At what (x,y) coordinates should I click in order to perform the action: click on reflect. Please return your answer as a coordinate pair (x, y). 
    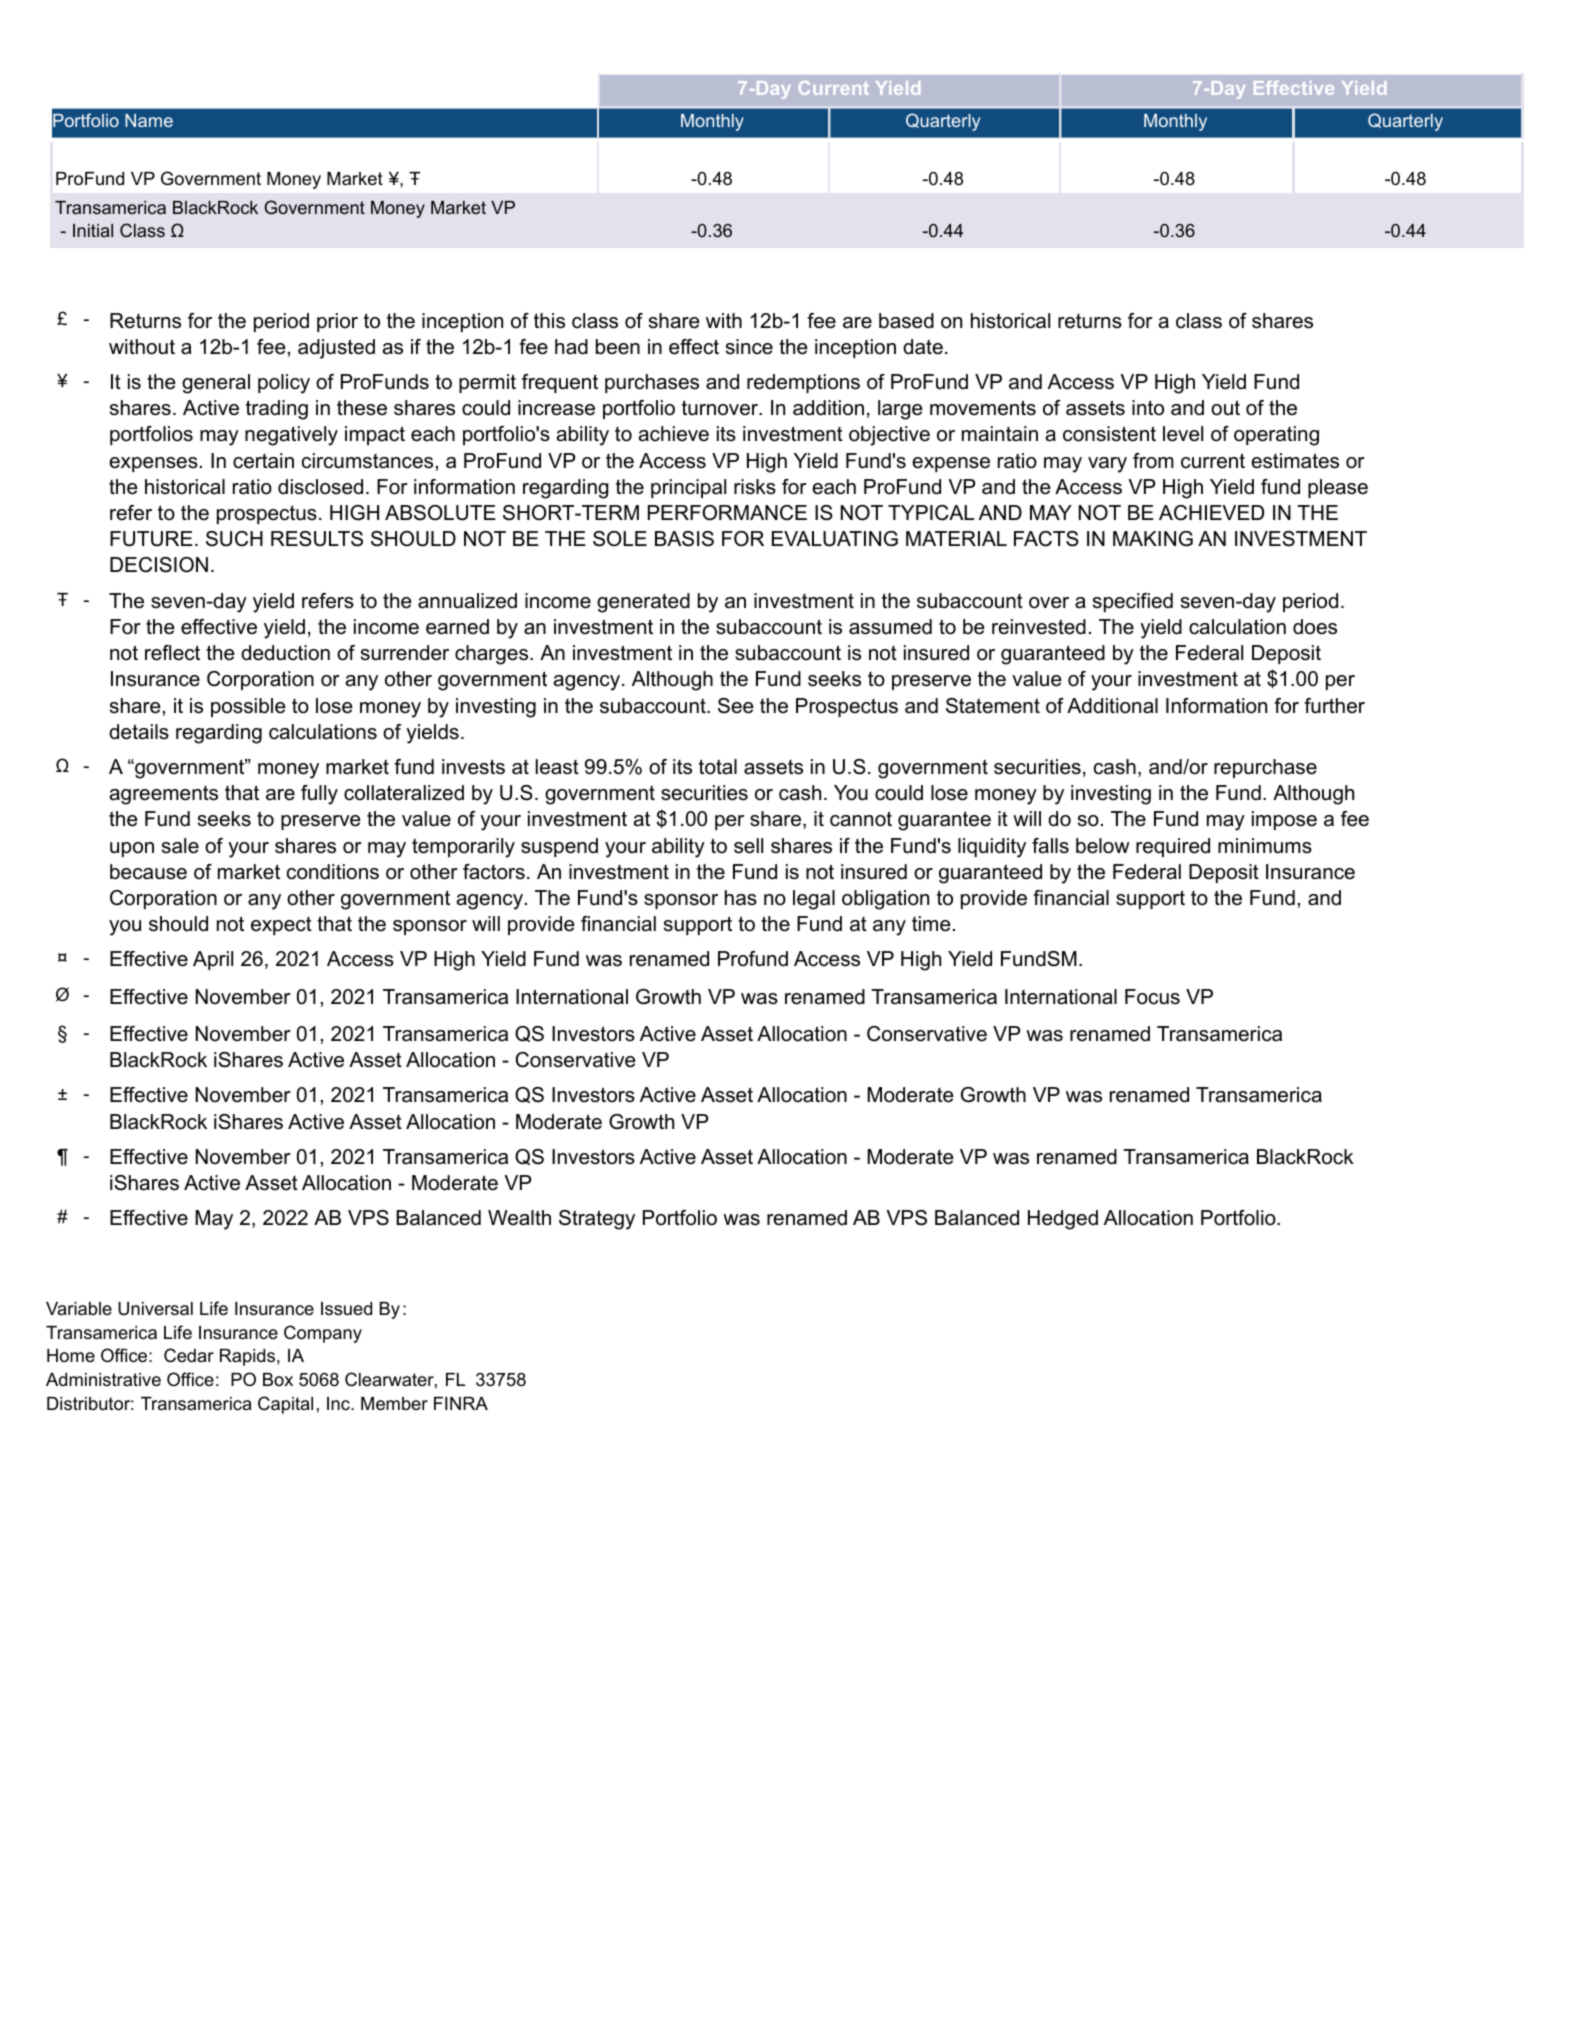
    Looking at the image, I should click on (172, 653).
